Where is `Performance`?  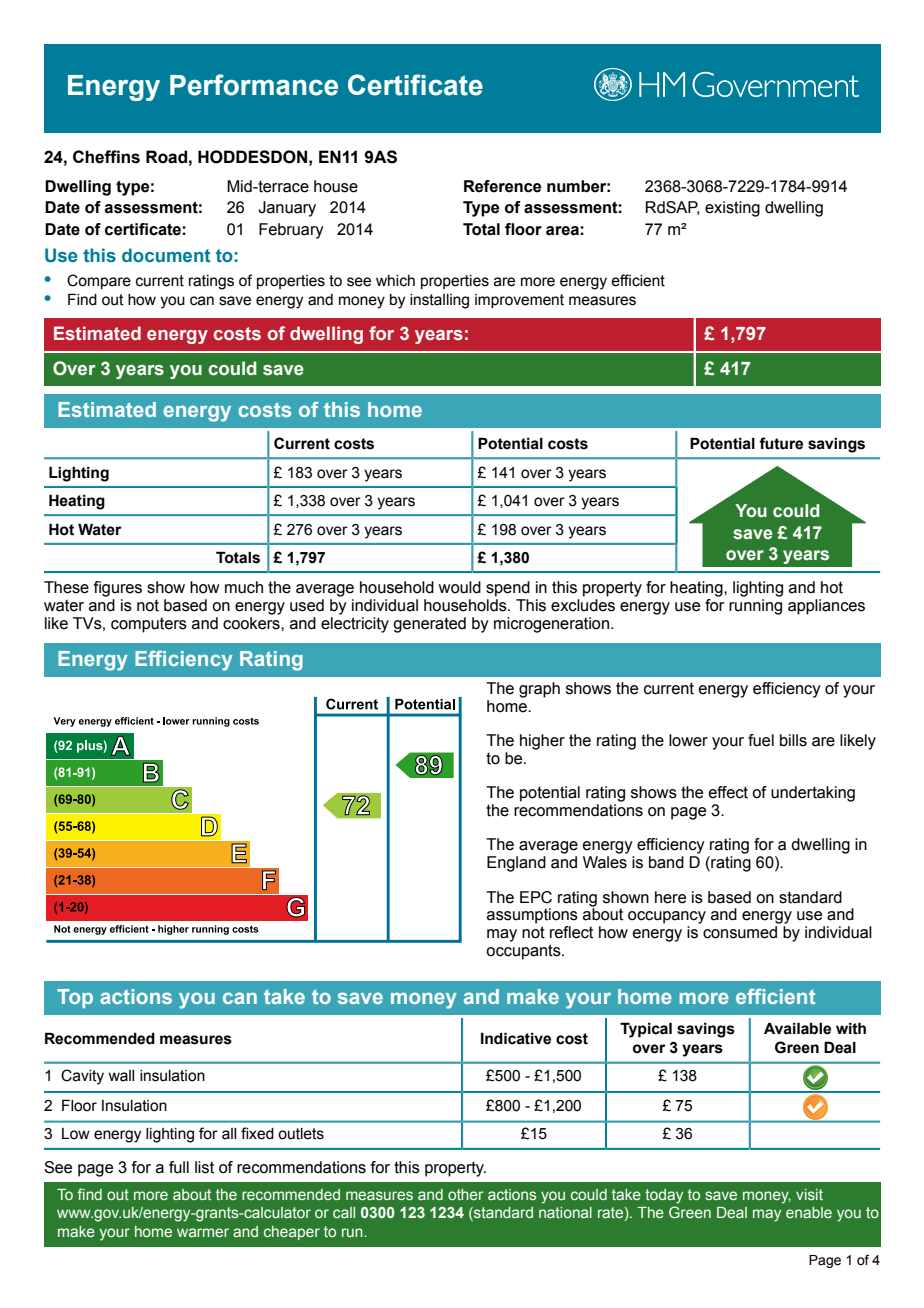 Performance is located at coordinates (254, 85).
